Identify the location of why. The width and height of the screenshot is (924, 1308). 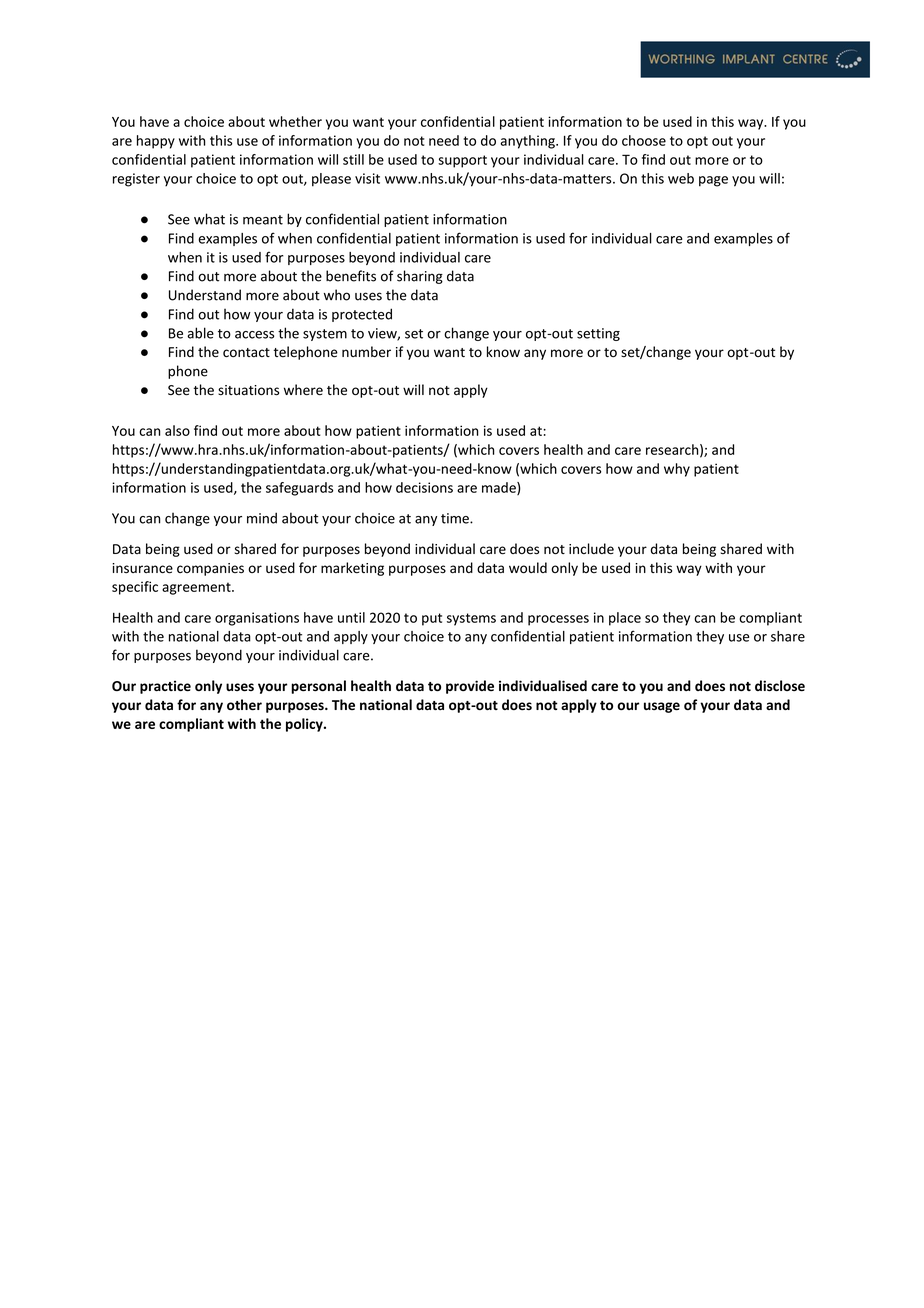
(677, 470).
